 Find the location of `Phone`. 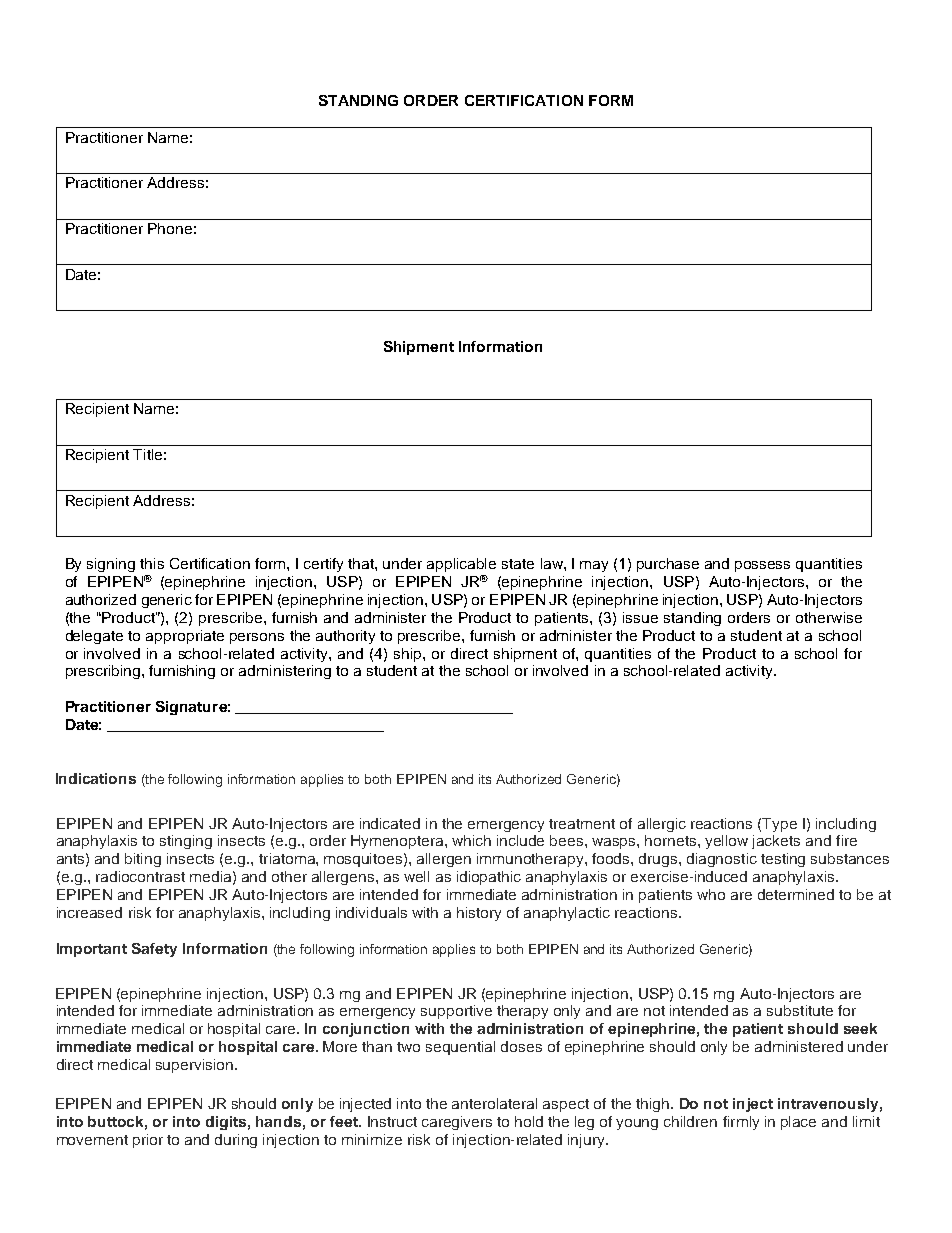

Phone is located at coordinates (170, 228).
